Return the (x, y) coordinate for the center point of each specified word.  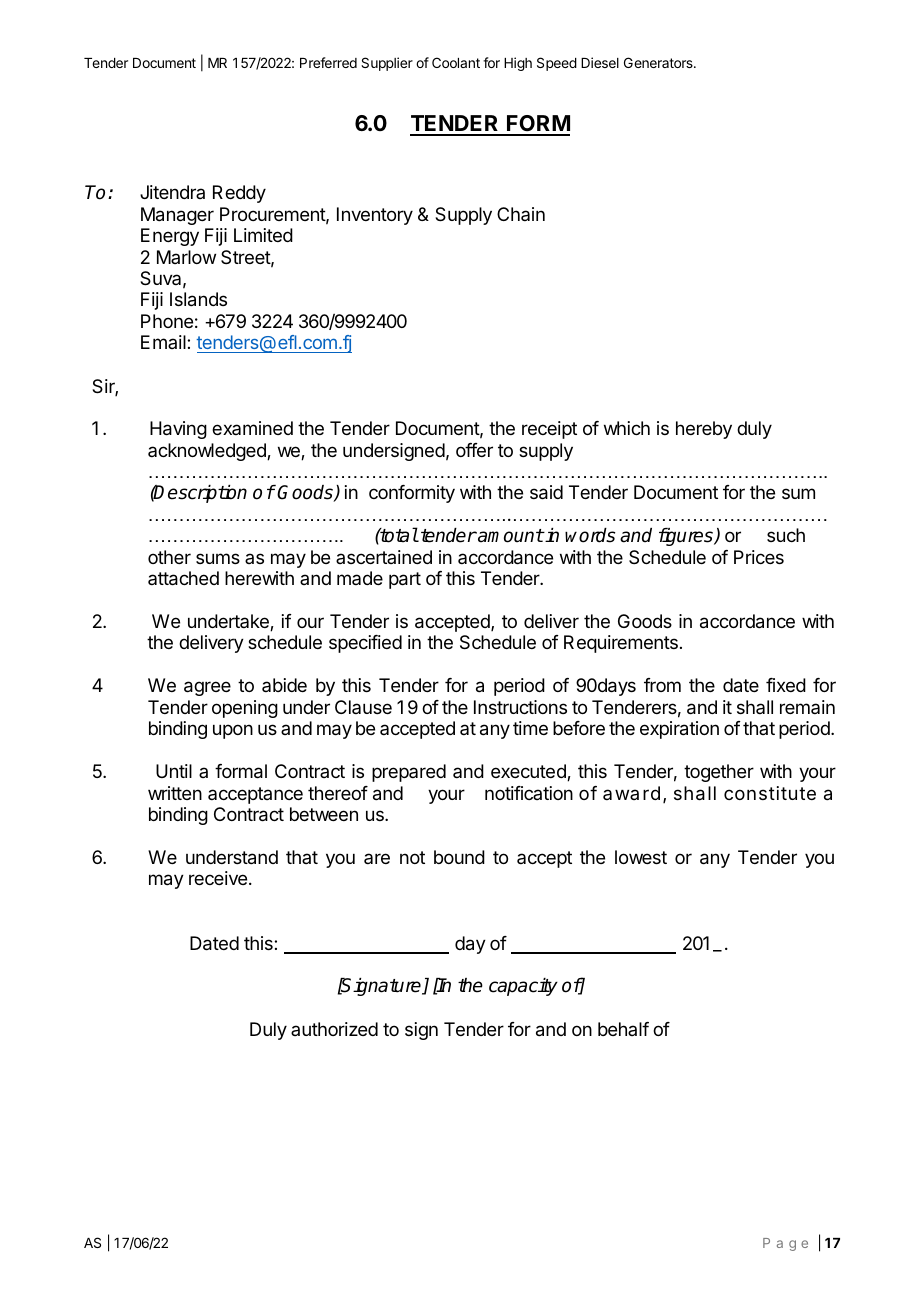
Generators (659, 62)
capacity (523, 987)
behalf (623, 1029)
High (518, 64)
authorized (334, 1029)
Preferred (328, 62)
